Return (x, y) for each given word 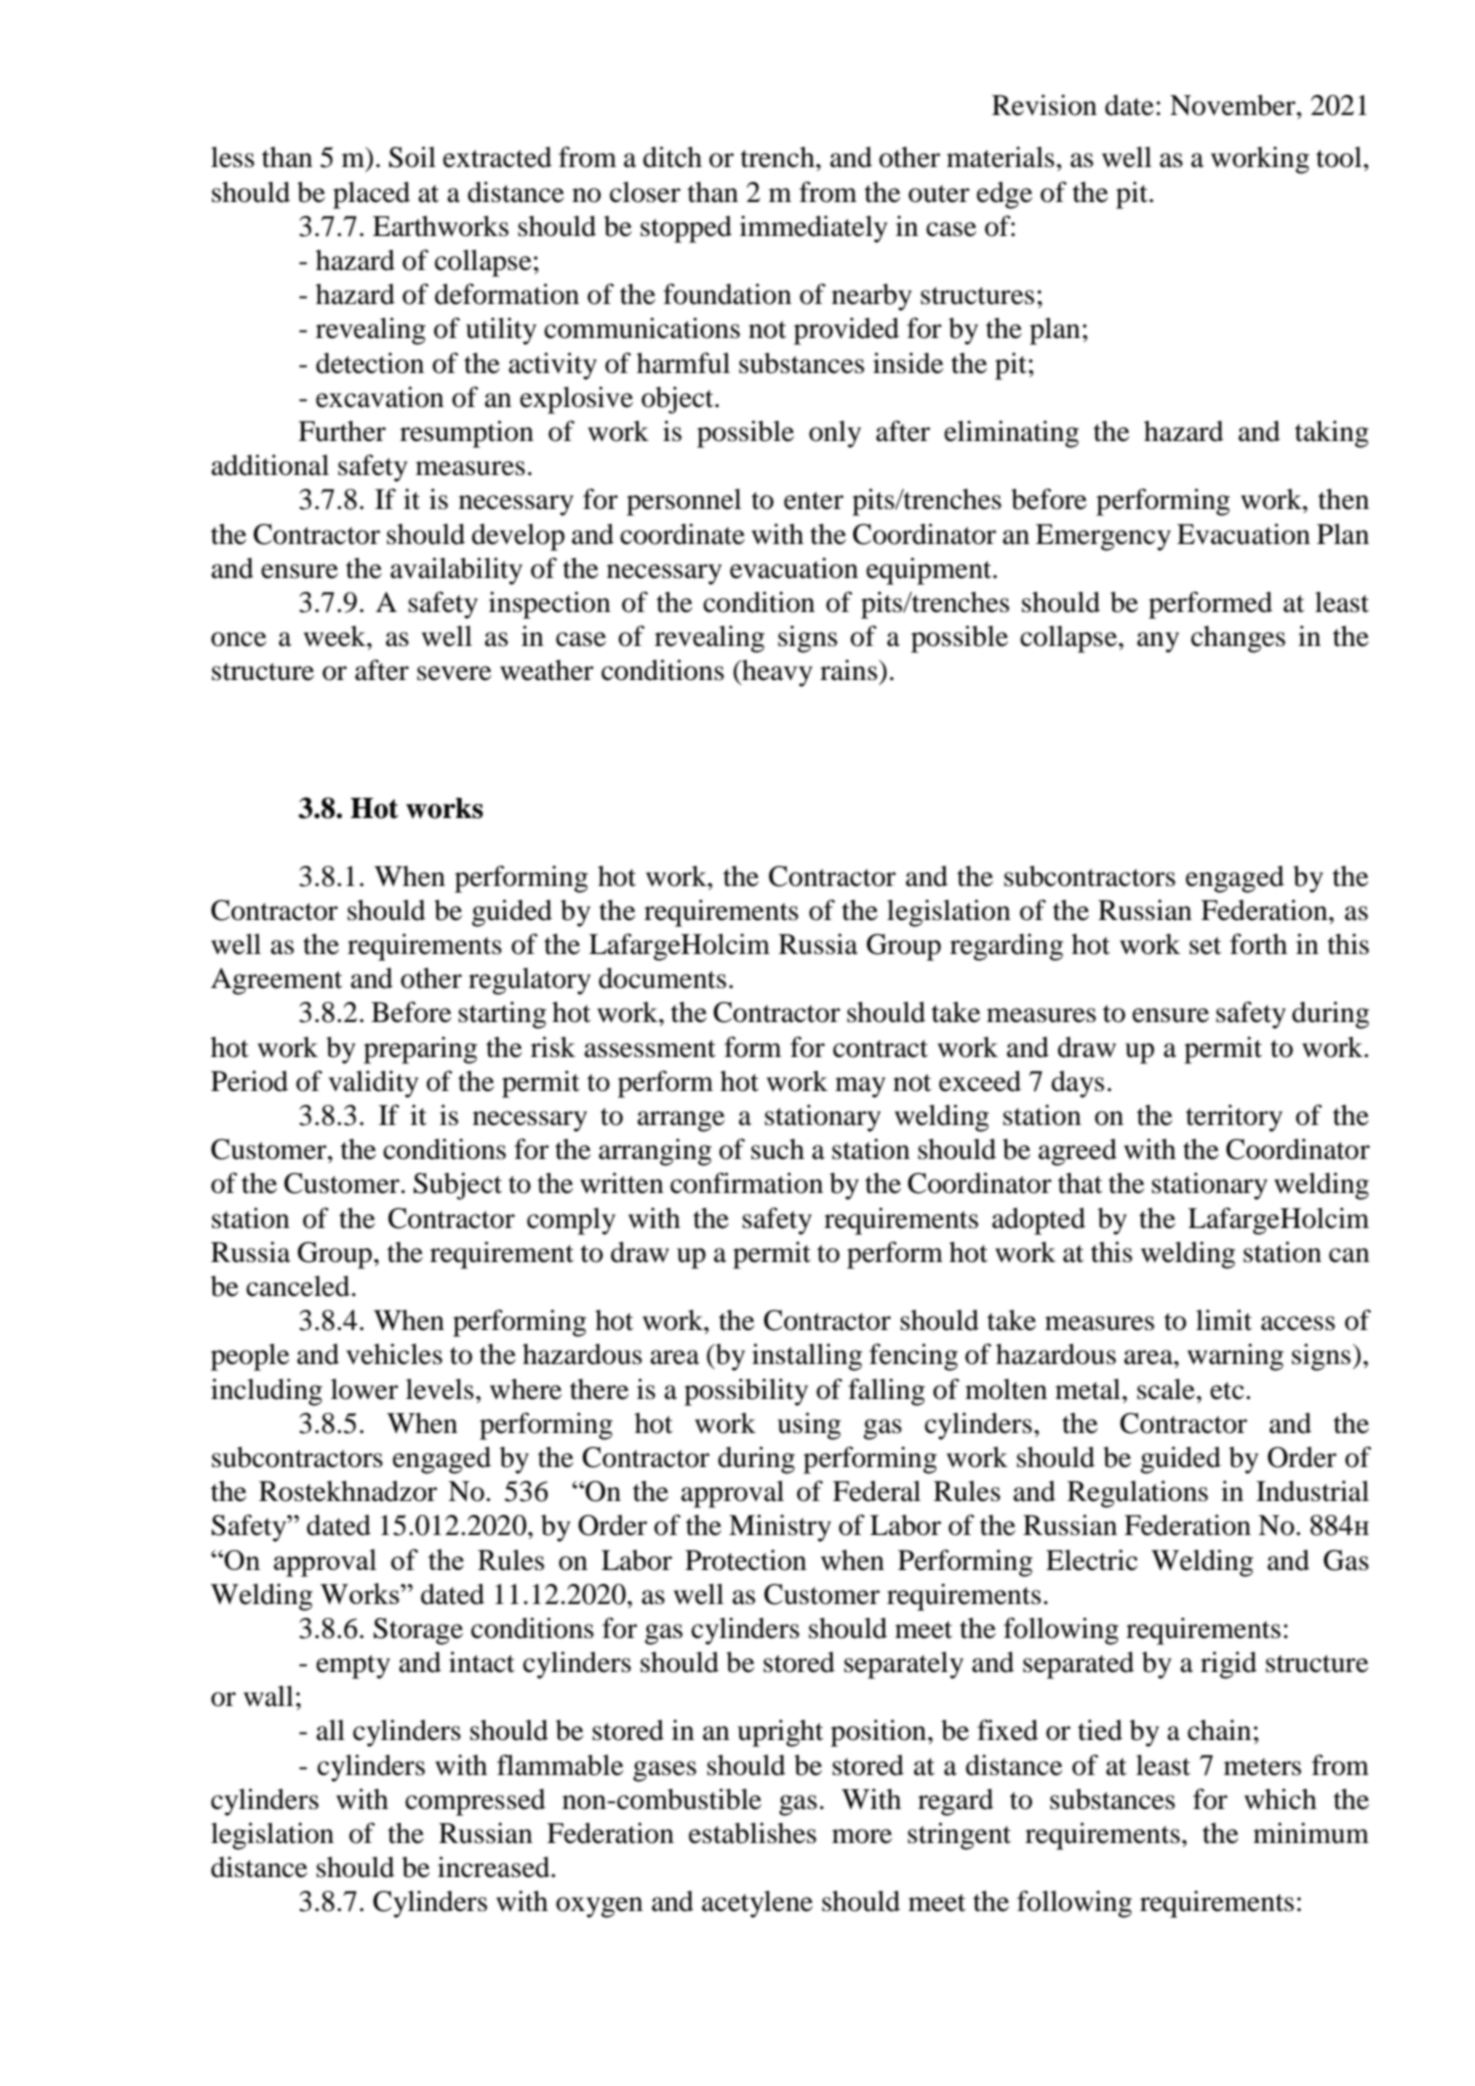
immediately (814, 229)
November (1234, 105)
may (860, 1087)
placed (371, 195)
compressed (475, 1802)
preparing (420, 1050)
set (1205, 946)
